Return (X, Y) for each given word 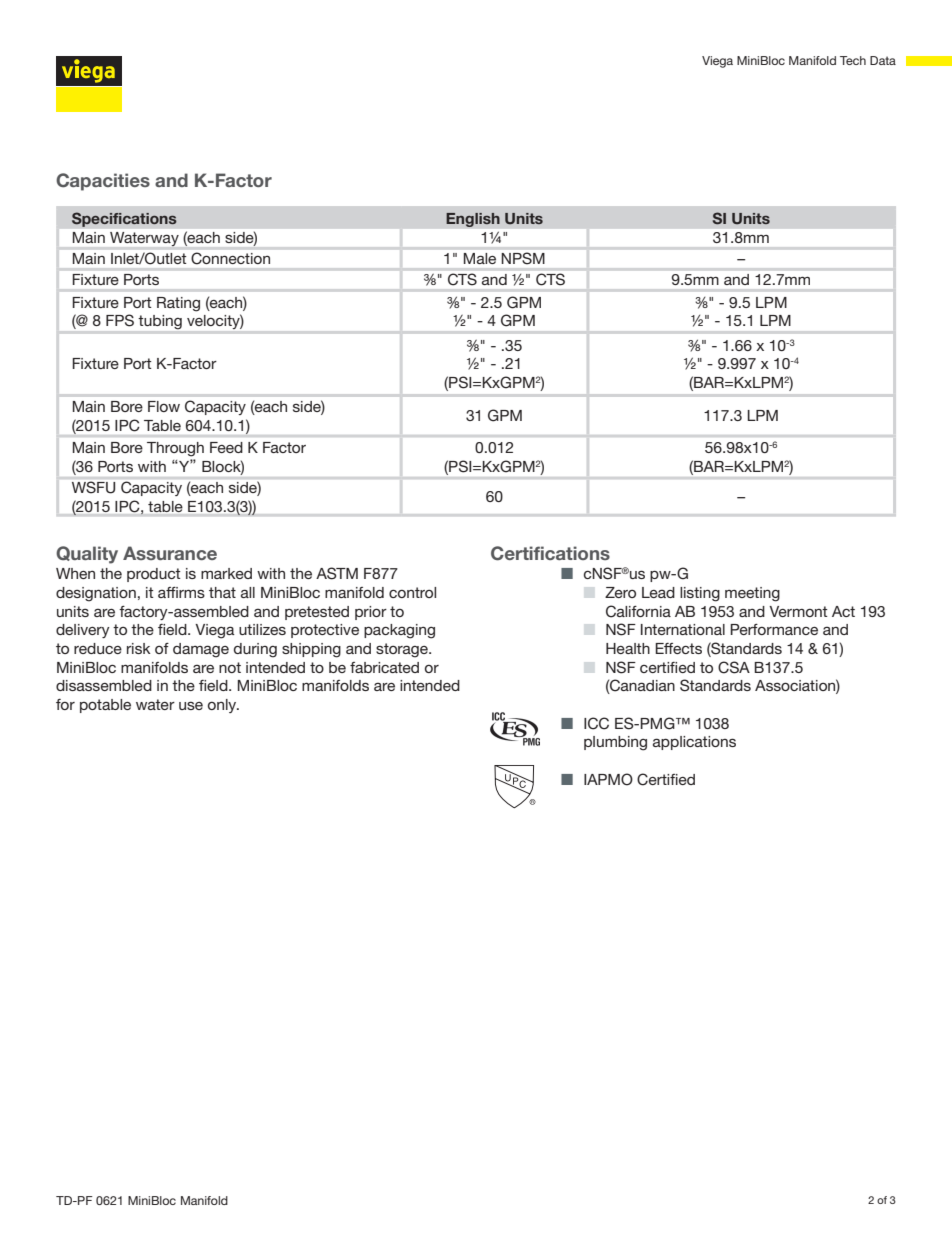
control (412, 592)
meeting (752, 594)
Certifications (550, 553)
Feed (226, 447)
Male (480, 258)
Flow (164, 406)
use (191, 705)
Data (883, 60)
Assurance (170, 553)
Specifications (124, 219)
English (473, 220)
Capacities (103, 182)
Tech (853, 60)
